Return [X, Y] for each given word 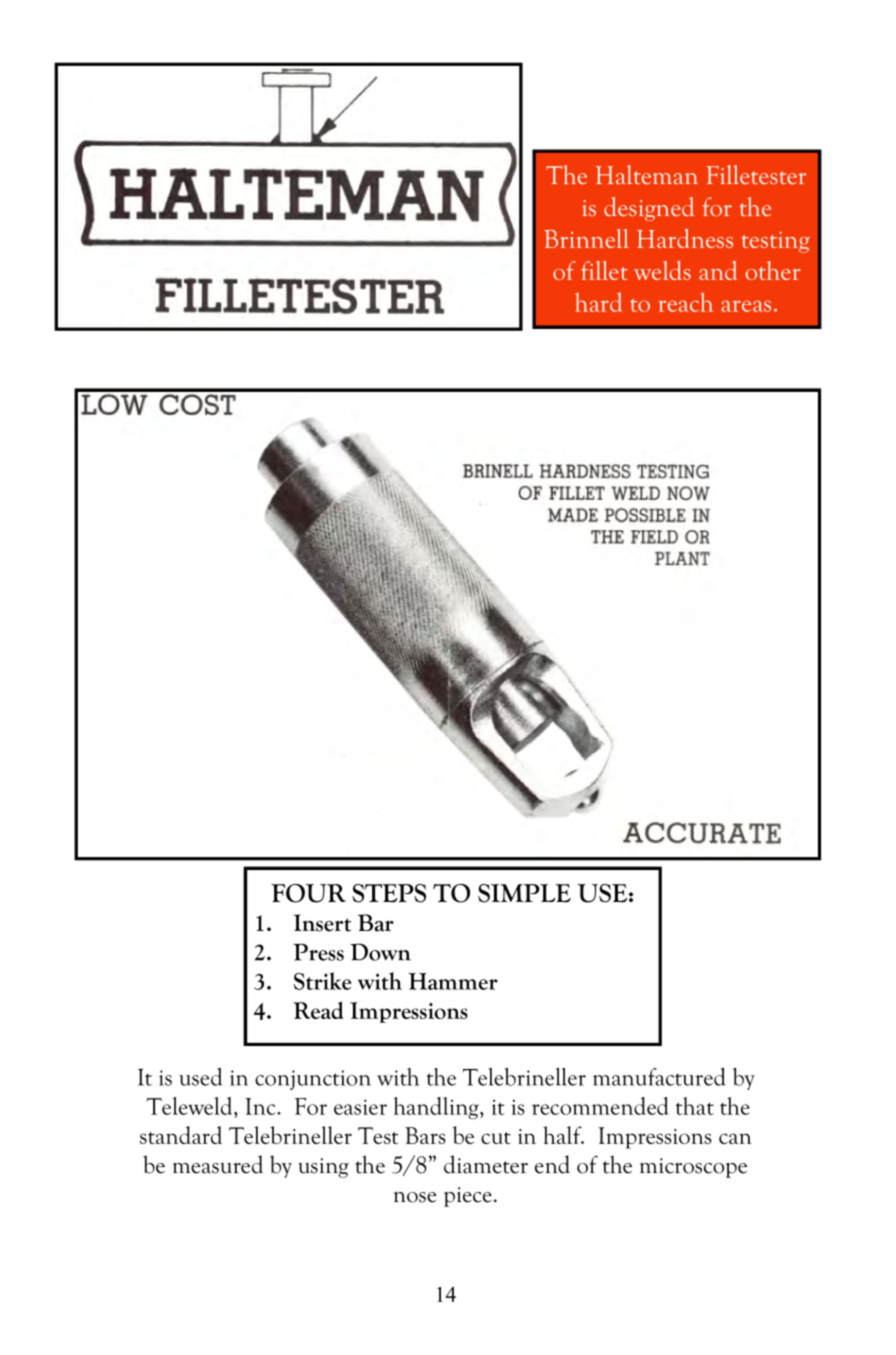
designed [649, 209]
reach [685, 302]
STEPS [389, 893]
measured [218, 1164]
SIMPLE [524, 893]
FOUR [308, 893]
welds [662, 270]
